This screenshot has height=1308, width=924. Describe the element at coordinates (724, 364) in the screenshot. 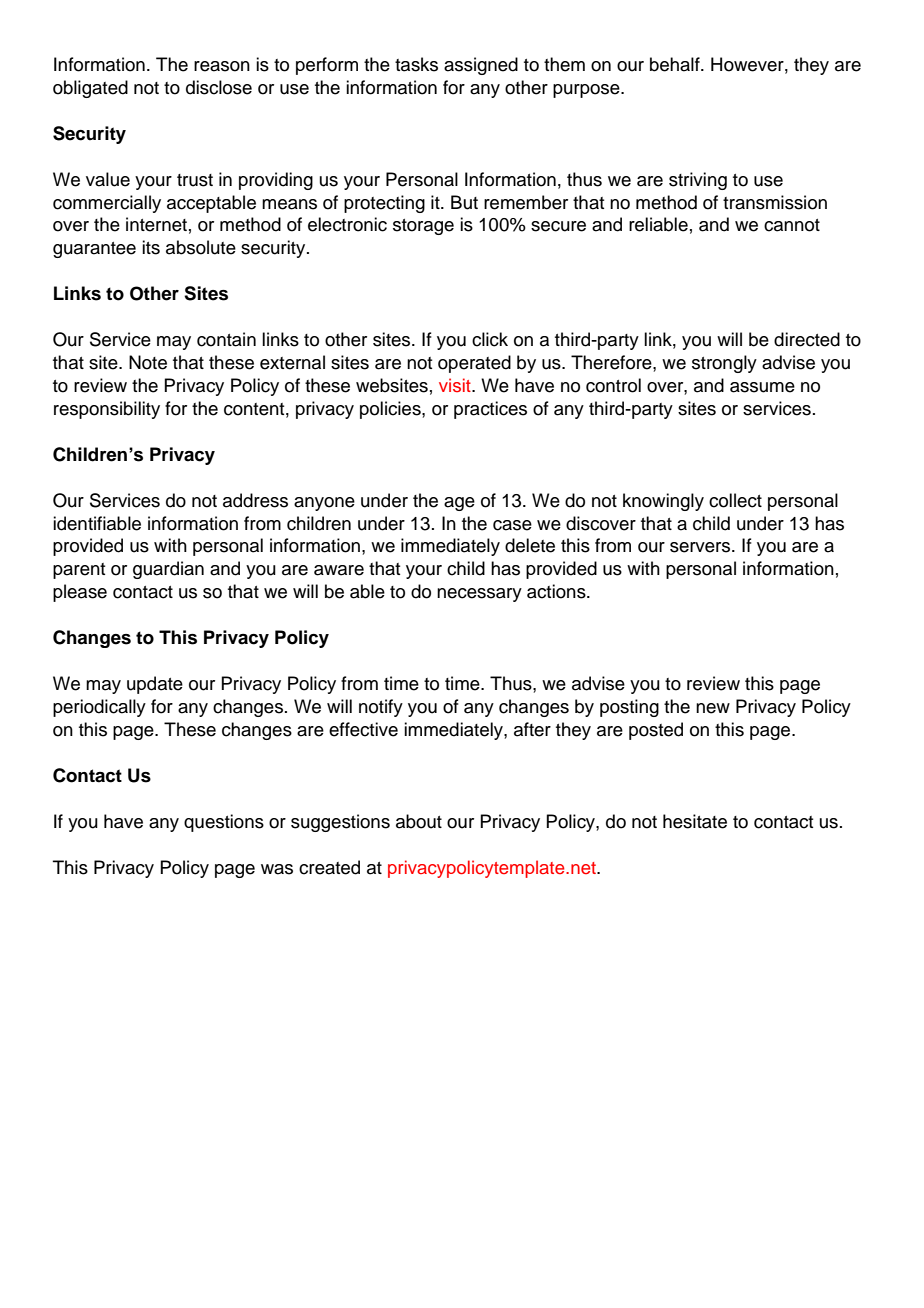

I see `strongly` at that location.
